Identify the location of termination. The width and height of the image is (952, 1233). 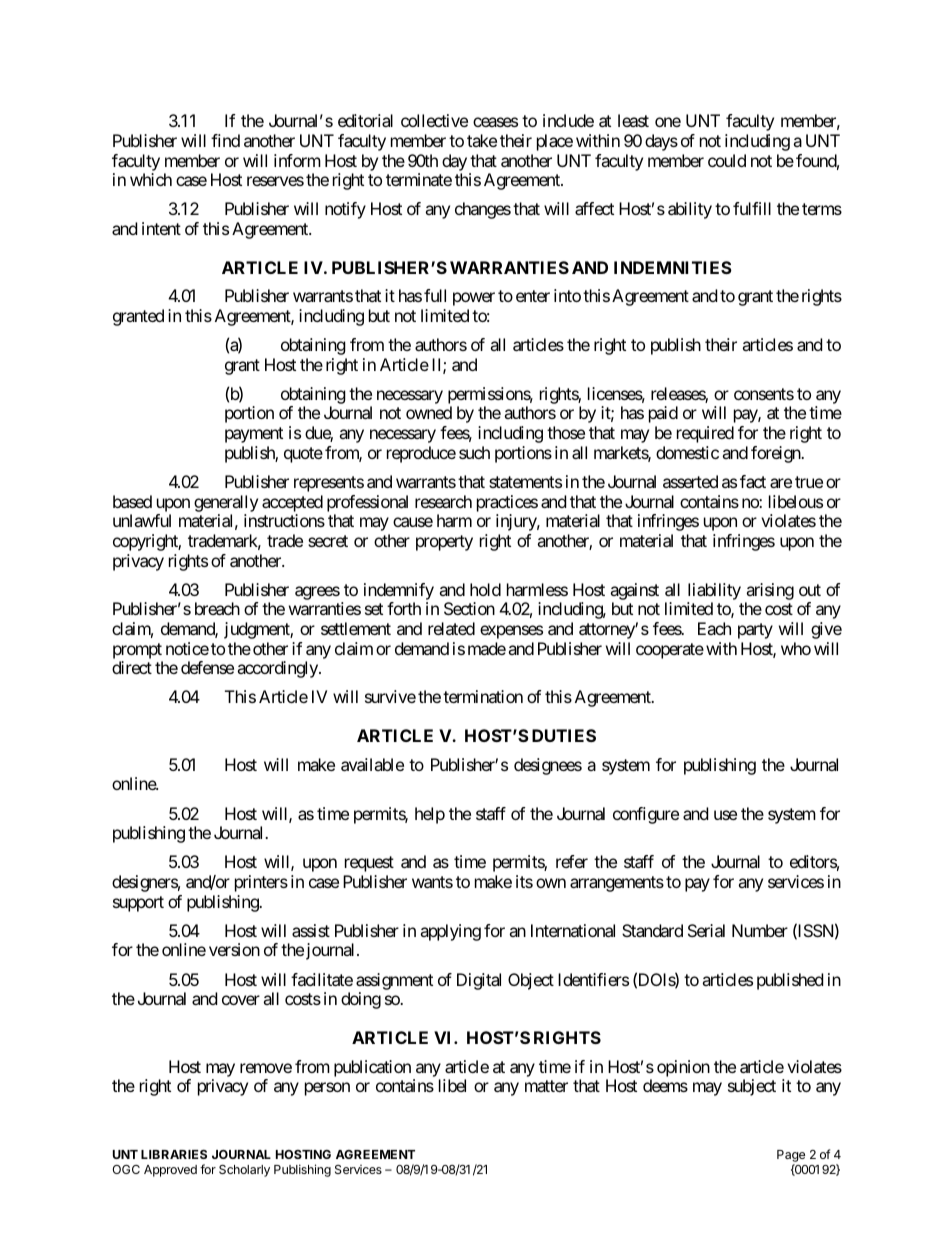
(483, 696).
